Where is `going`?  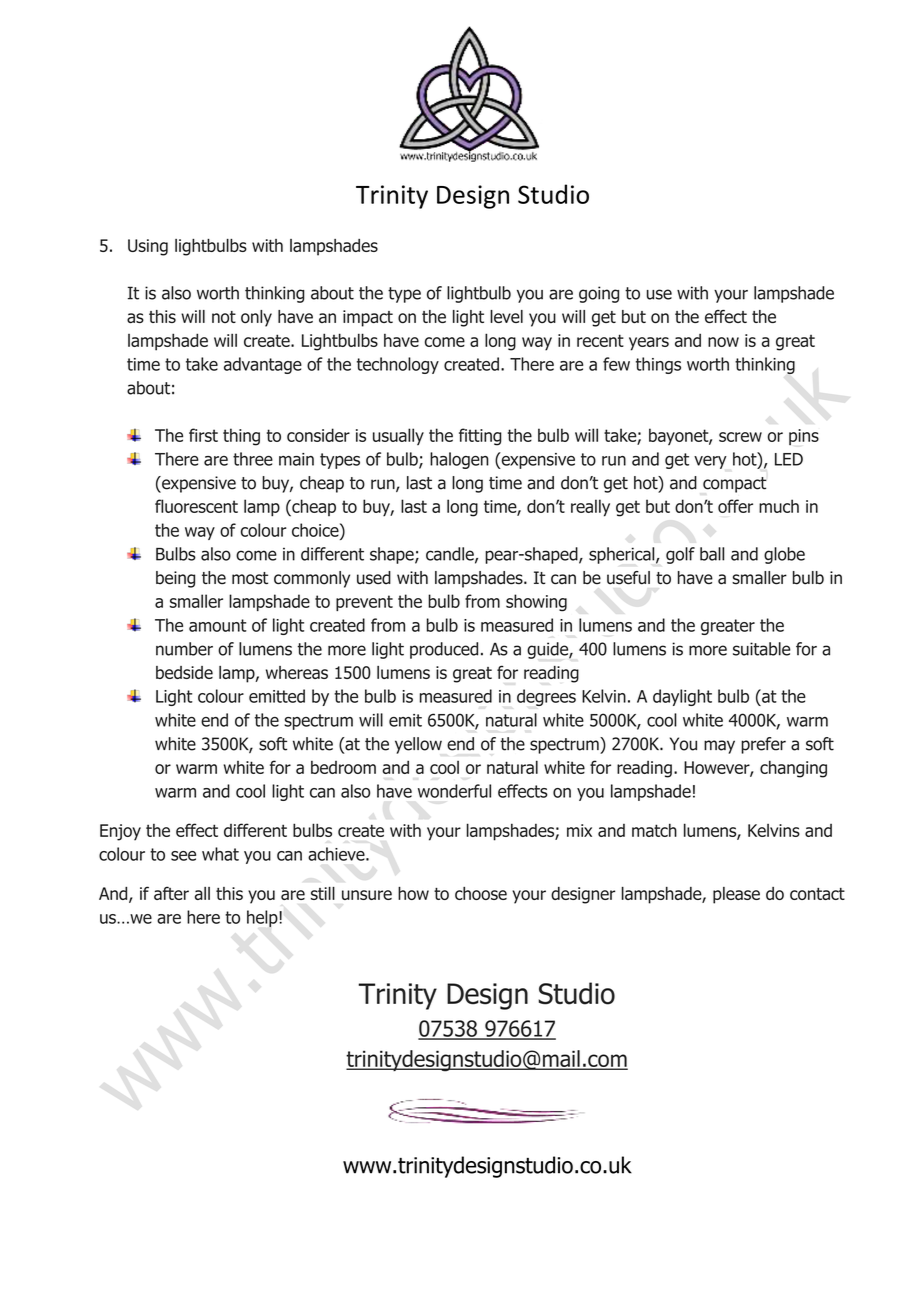 going is located at coordinates (599, 294).
